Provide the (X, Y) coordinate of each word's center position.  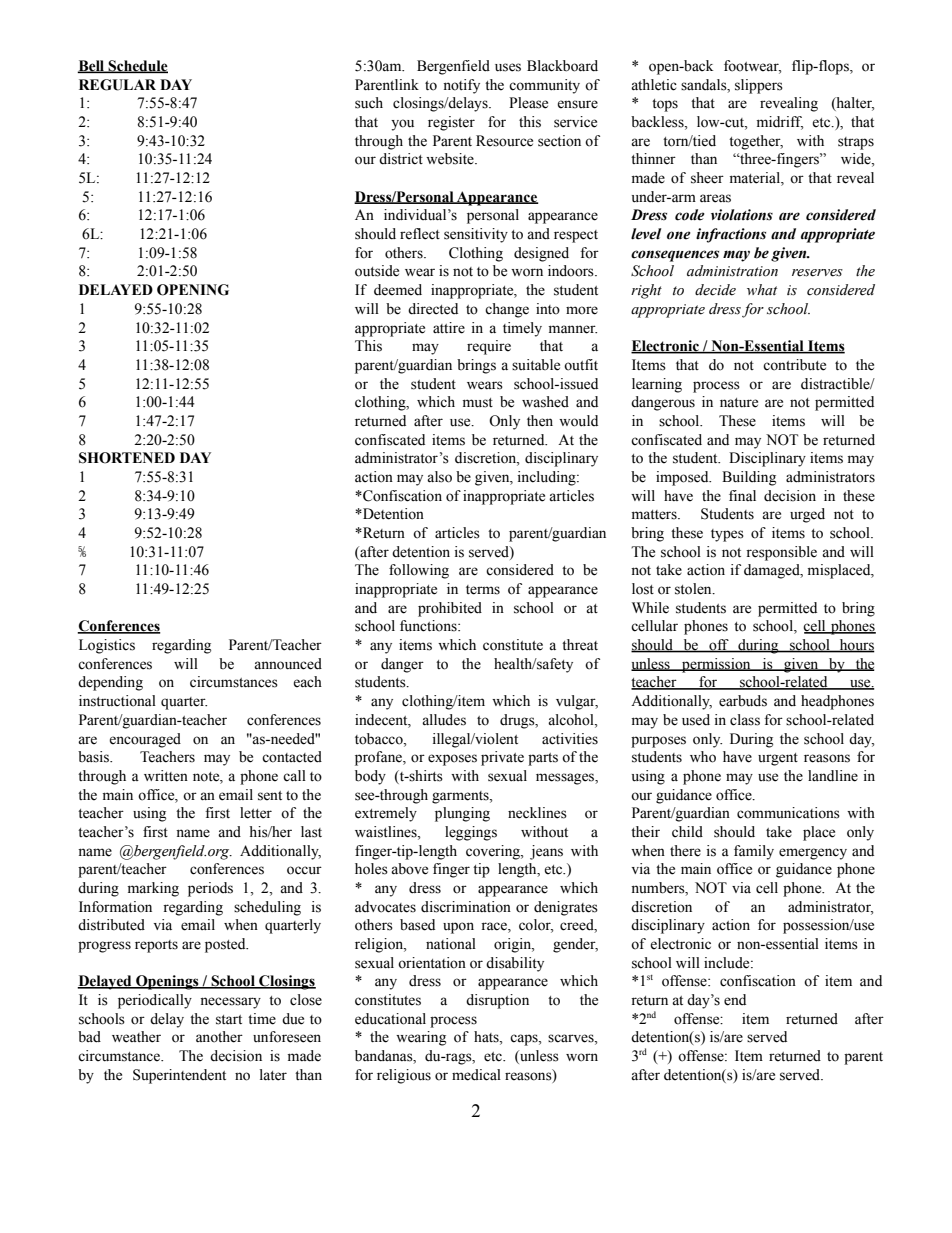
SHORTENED (127, 458)
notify (461, 86)
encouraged (145, 740)
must (478, 403)
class (745, 720)
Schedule (137, 66)
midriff (780, 123)
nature (739, 403)
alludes (444, 720)
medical (476, 1075)
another (219, 1037)
